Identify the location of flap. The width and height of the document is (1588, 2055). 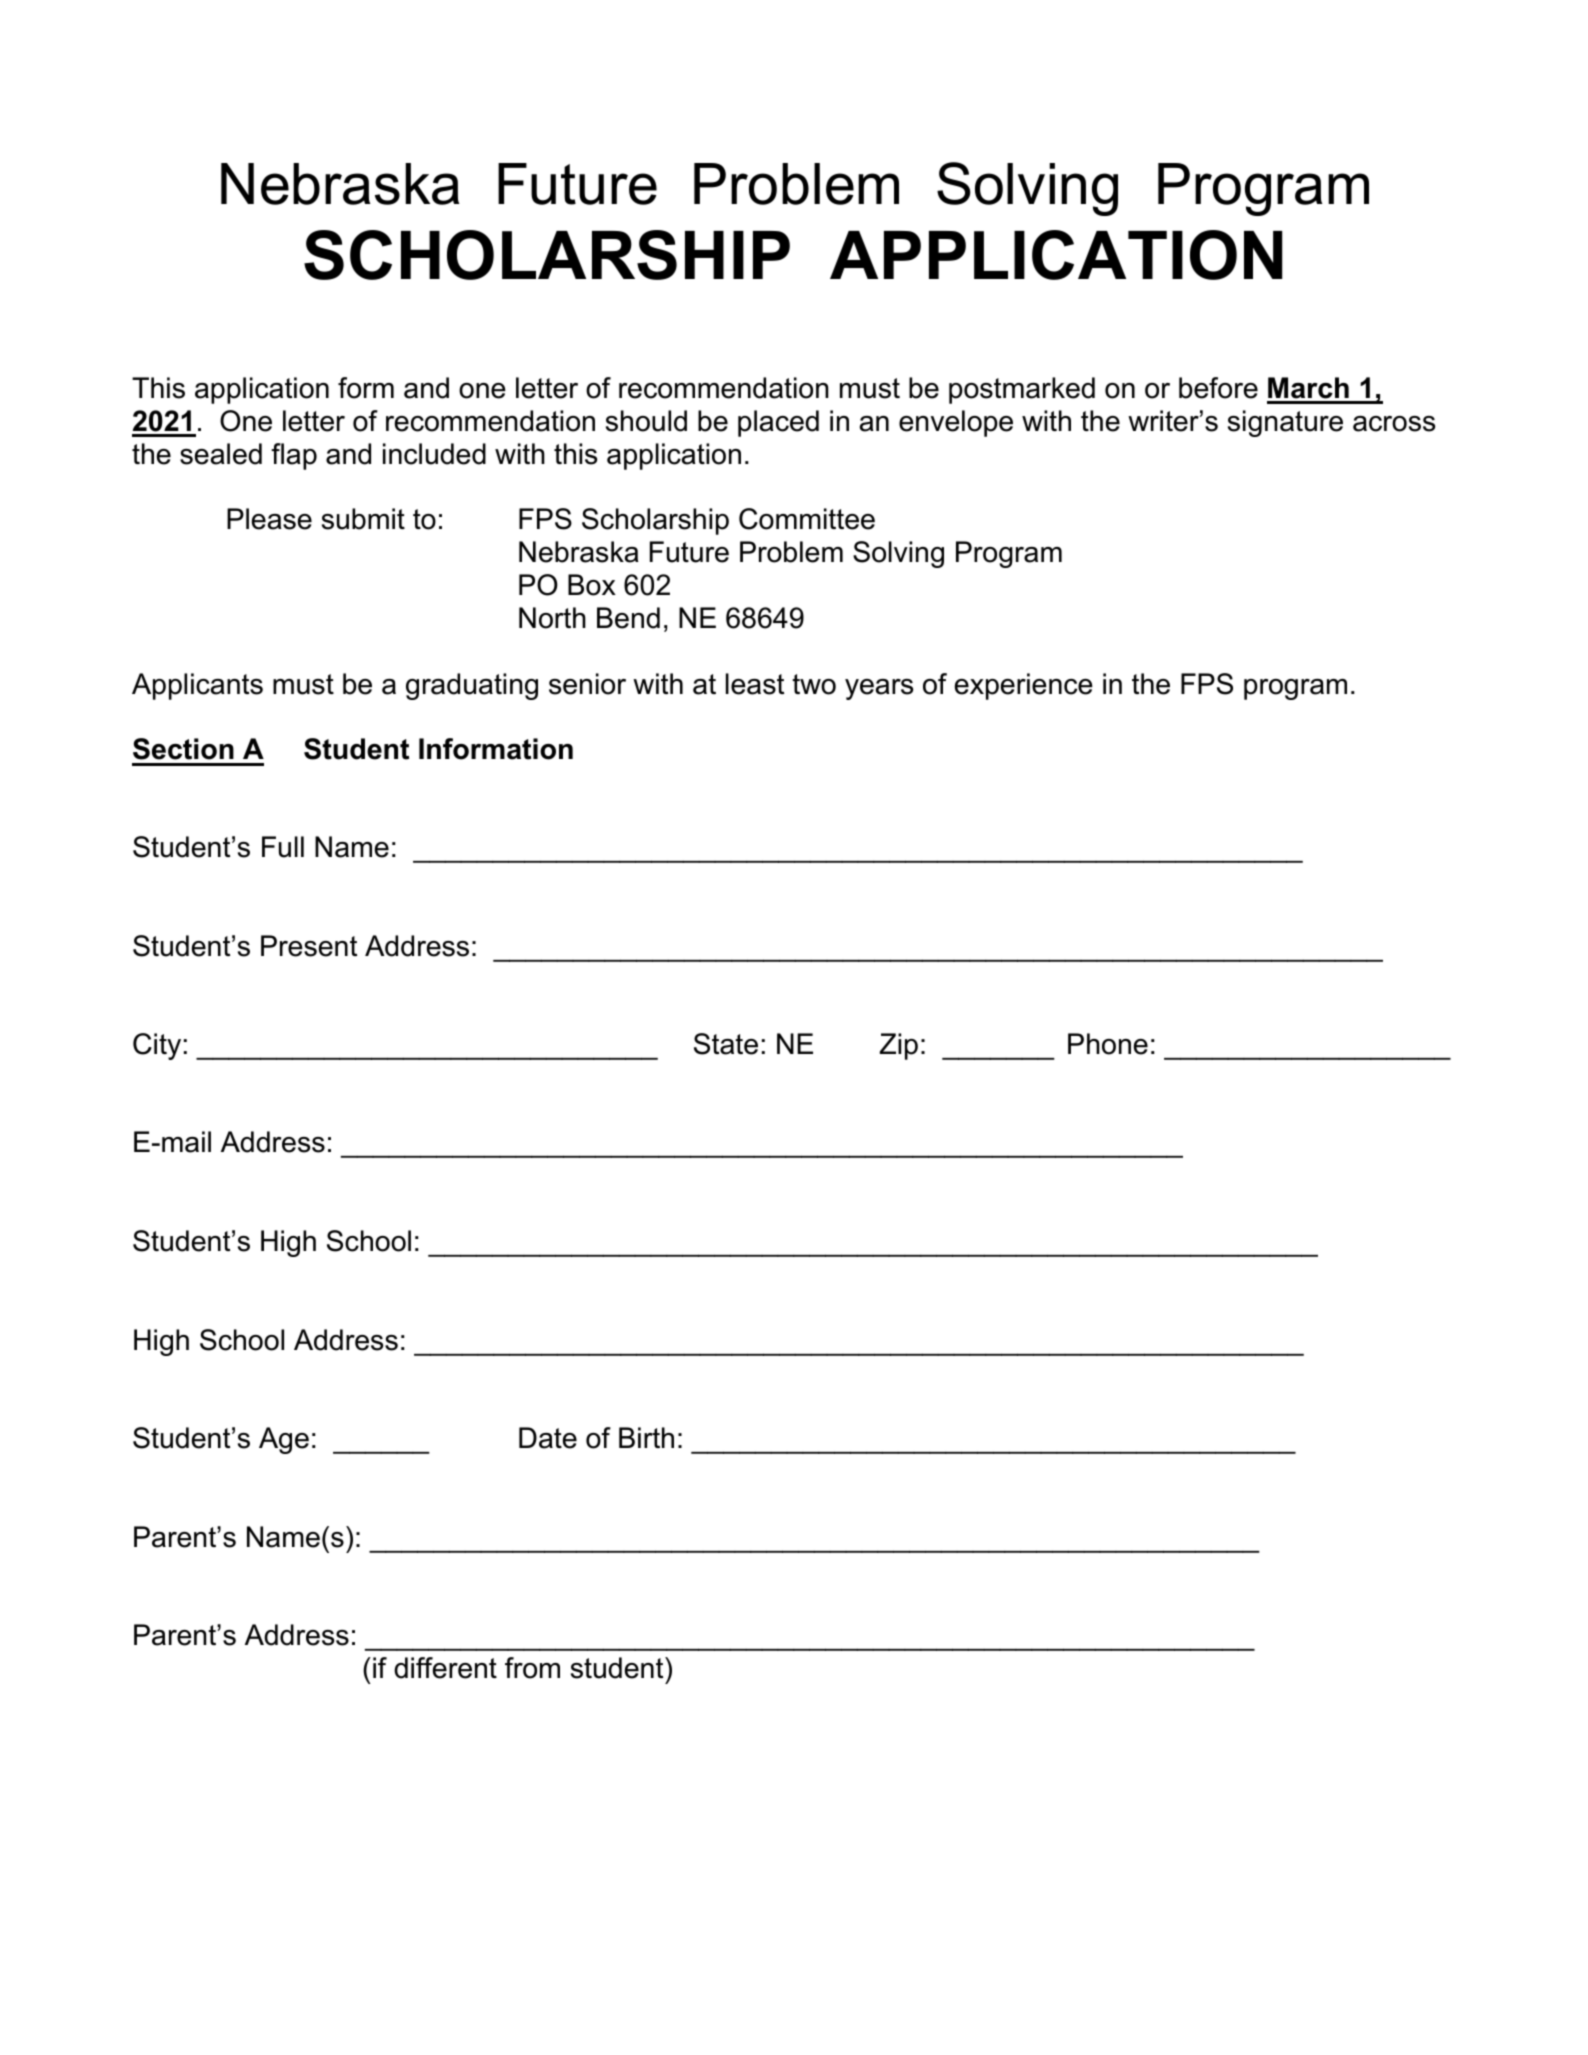
(294, 456).
